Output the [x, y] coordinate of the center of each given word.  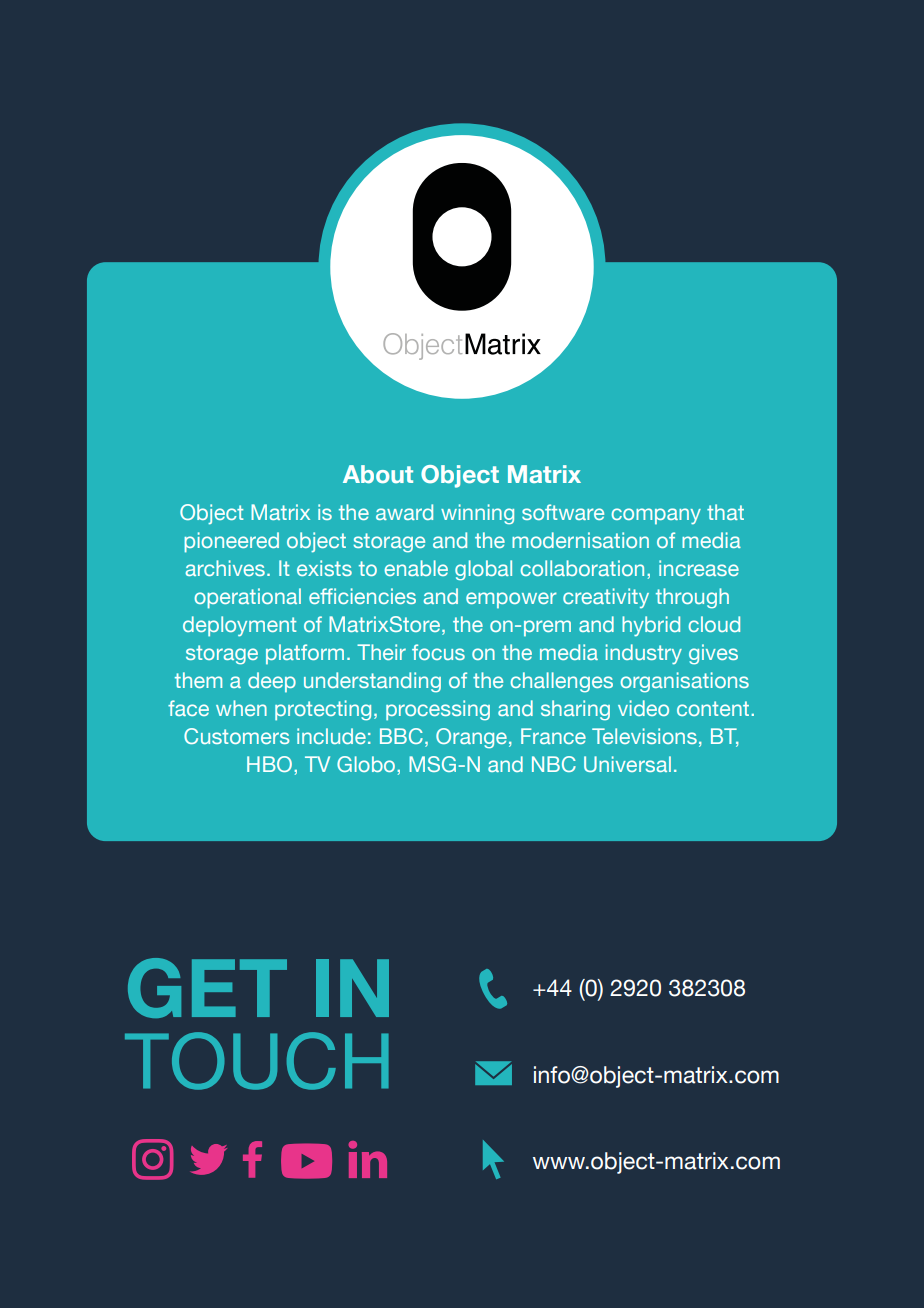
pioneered [231, 542]
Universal [627, 764]
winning [477, 514]
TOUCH [257, 1061]
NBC [554, 764]
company [656, 516]
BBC [401, 736]
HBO [269, 764]
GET [207, 988]
